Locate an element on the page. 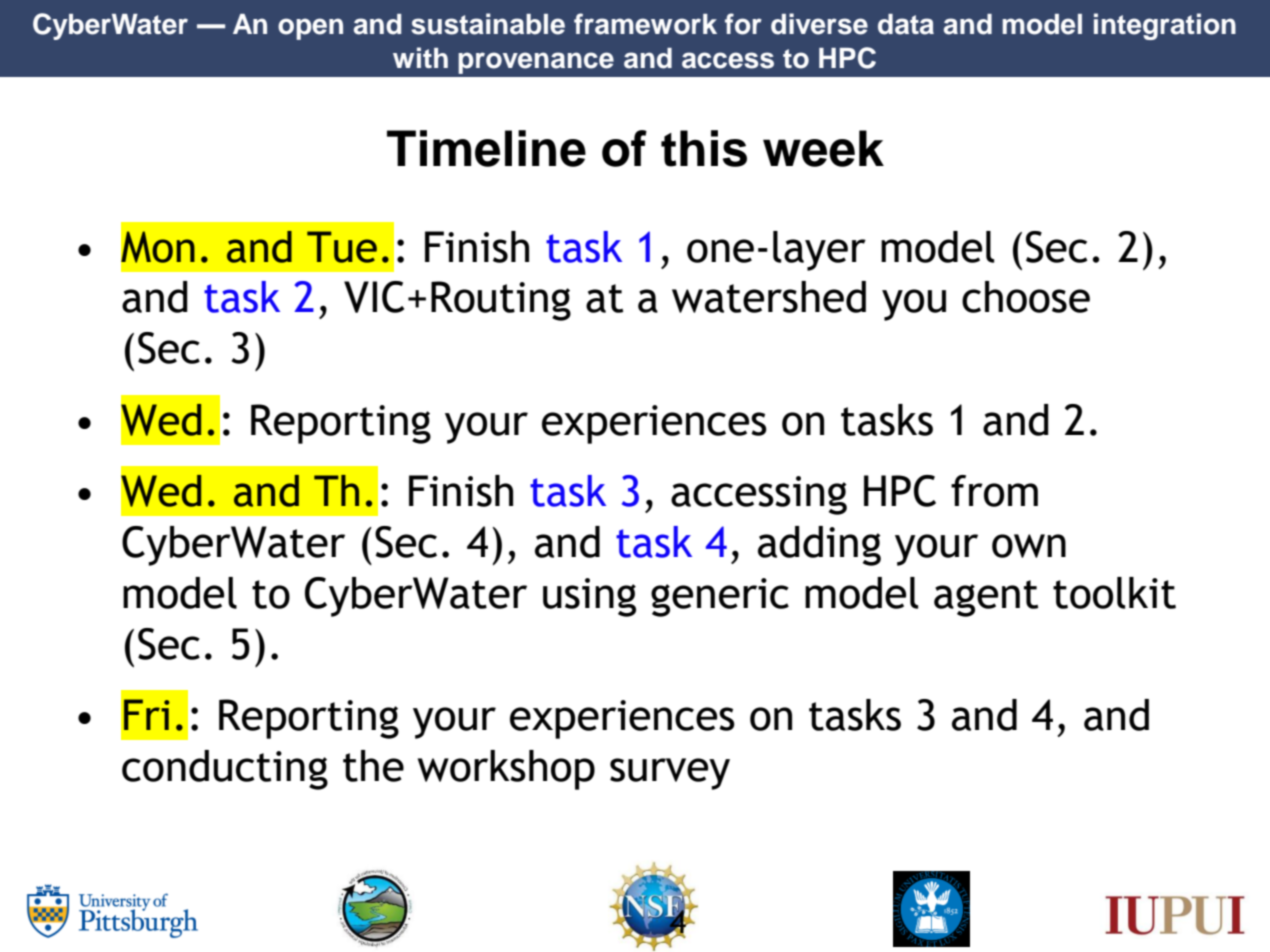  integration is located at coordinates (1165, 26).
